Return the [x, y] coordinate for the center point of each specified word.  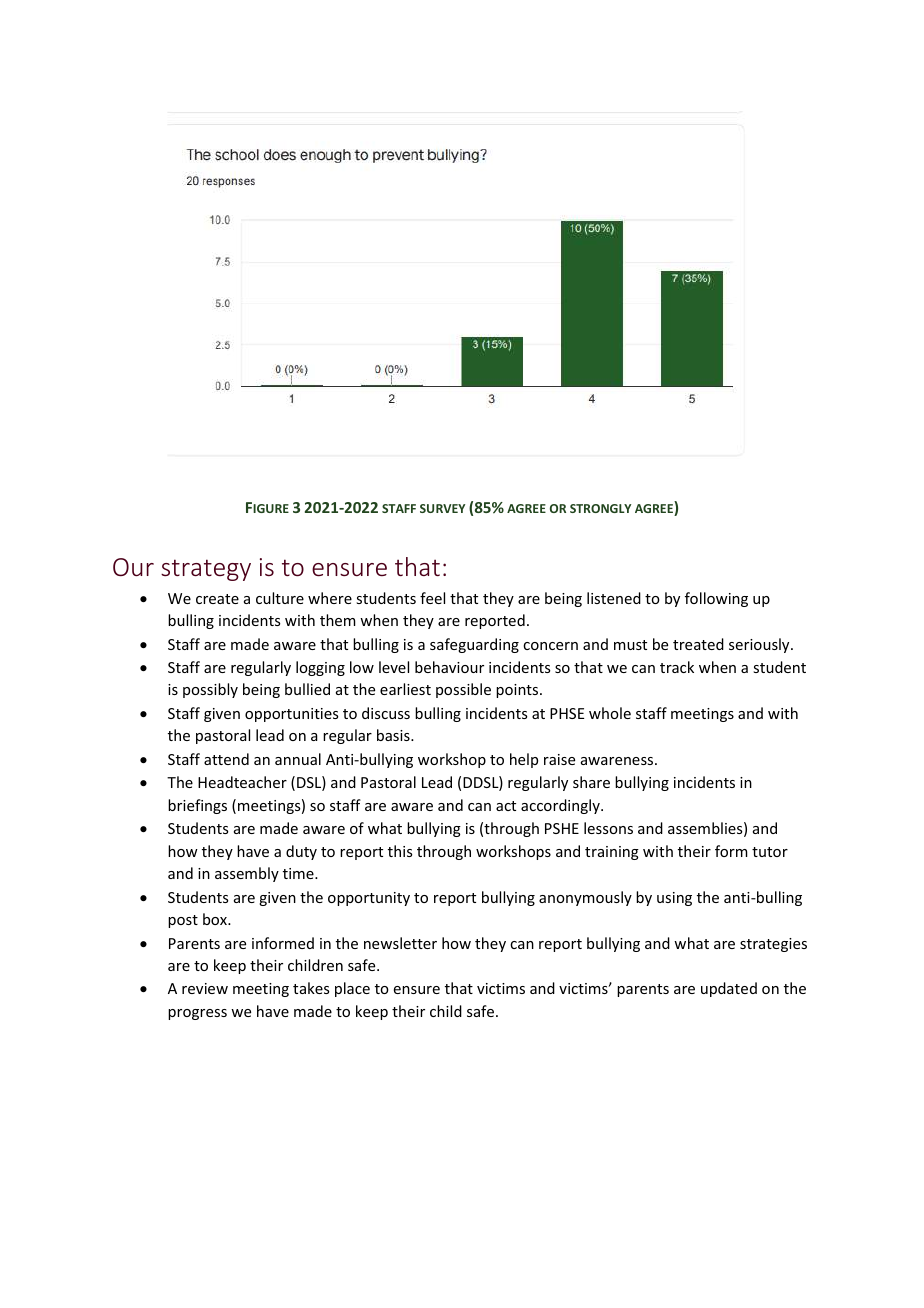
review [205, 988]
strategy [206, 570]
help [524, 760]
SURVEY [442, 508]
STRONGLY [600, 508]
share [591, 782]
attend [226, 759]
